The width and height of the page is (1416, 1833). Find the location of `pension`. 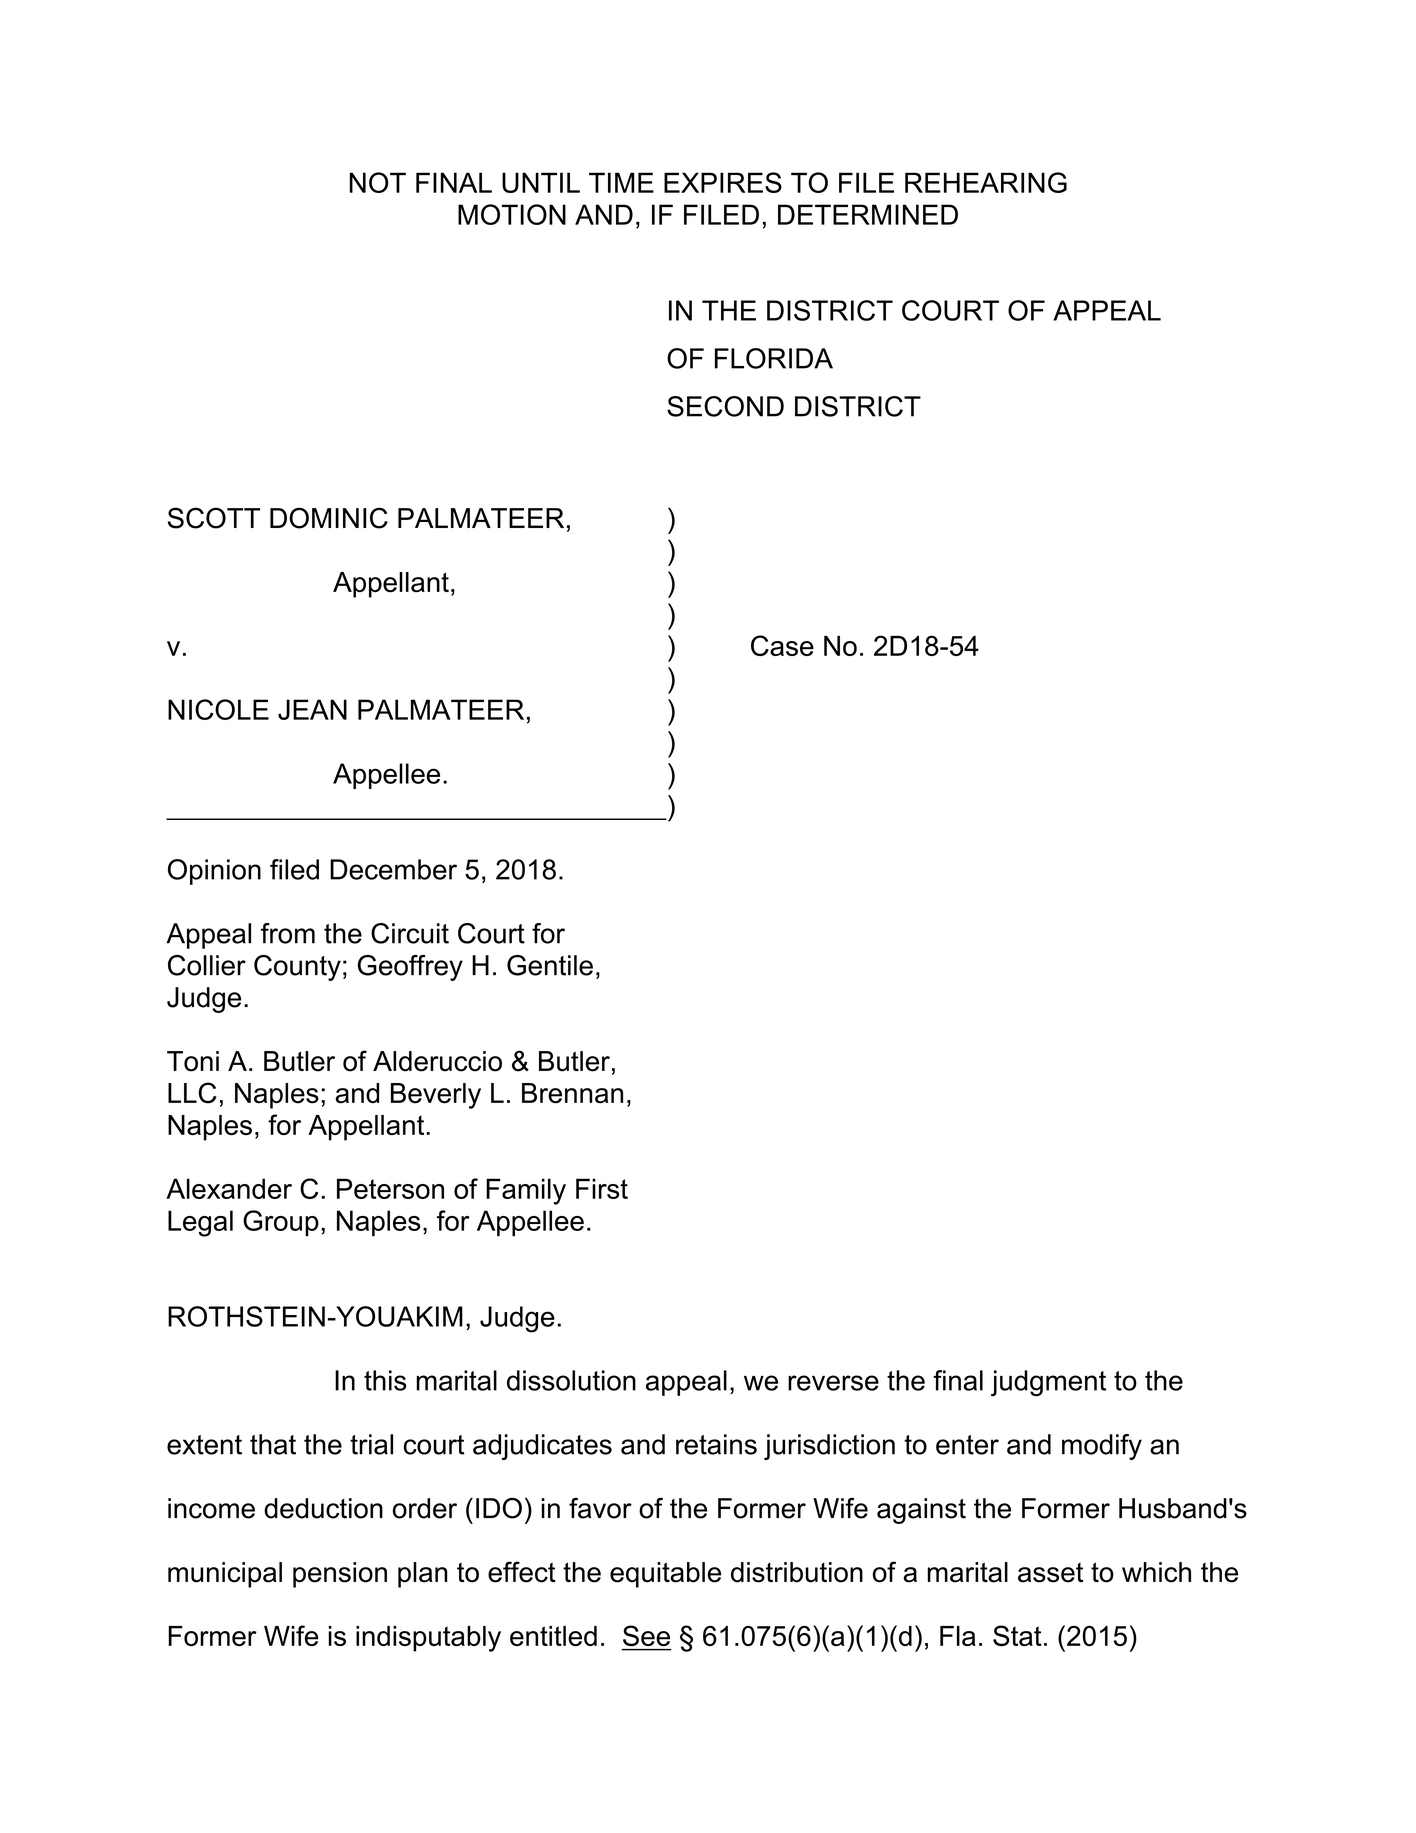

pension is located at coordinates (340, 1575).
